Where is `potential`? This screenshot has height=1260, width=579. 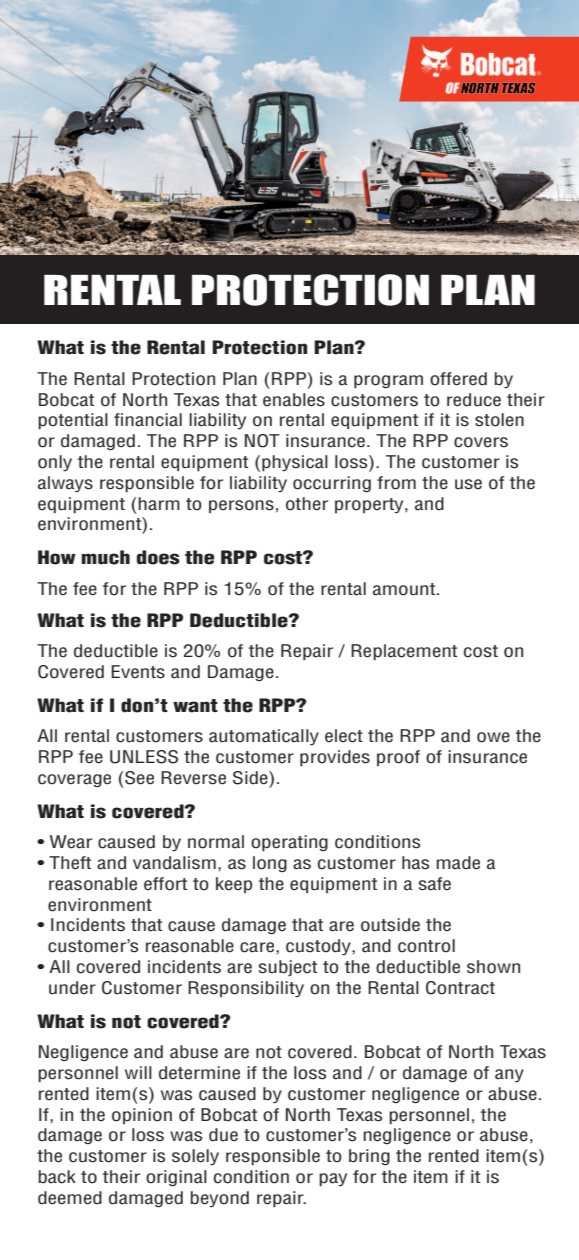
potential is located at coordinates (73, 421).
